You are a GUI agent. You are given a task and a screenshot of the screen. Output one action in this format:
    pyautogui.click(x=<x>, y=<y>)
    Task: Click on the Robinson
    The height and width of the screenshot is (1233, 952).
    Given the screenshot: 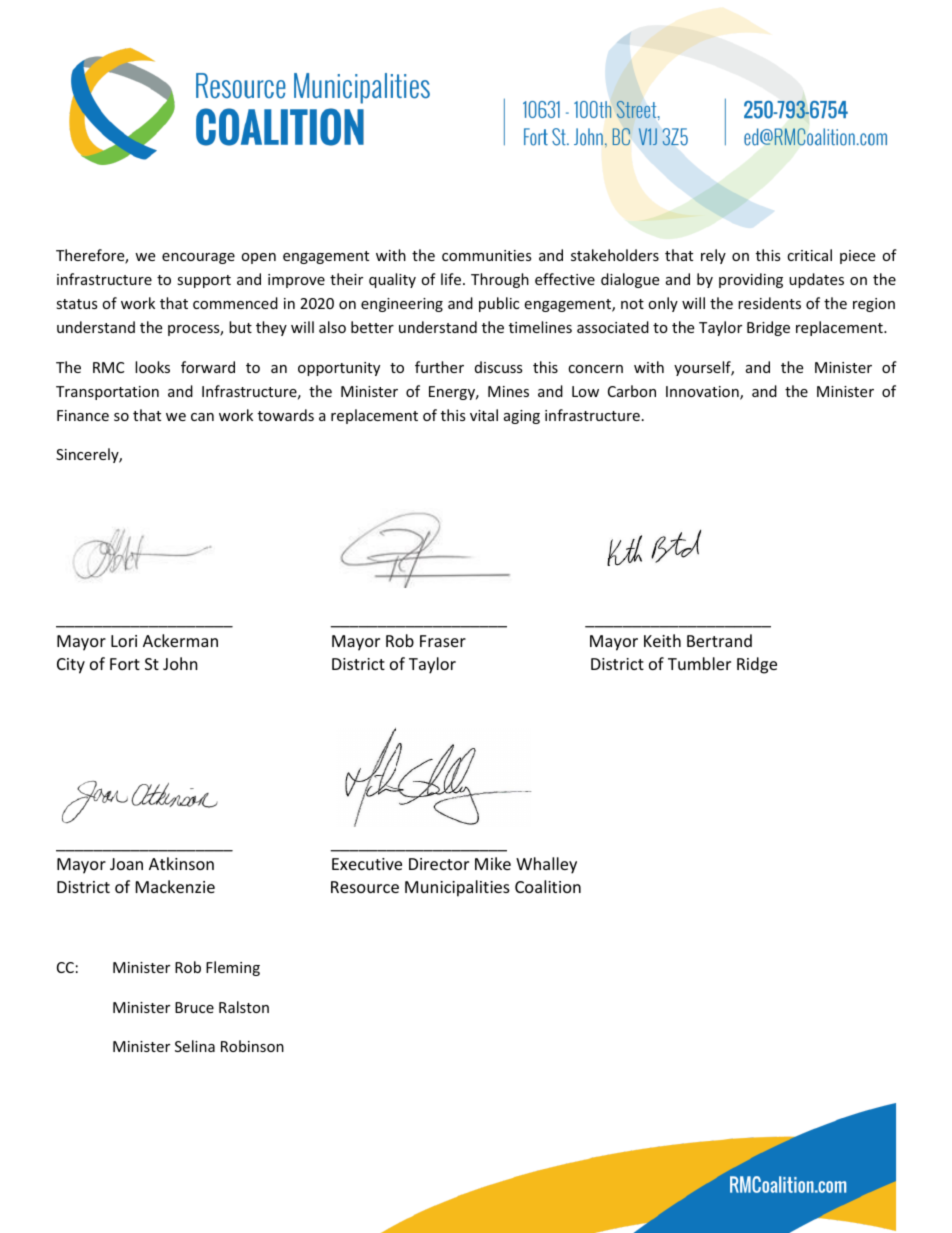 What is the action you would take?
    pyautogui.click(x=252, y=1046)
